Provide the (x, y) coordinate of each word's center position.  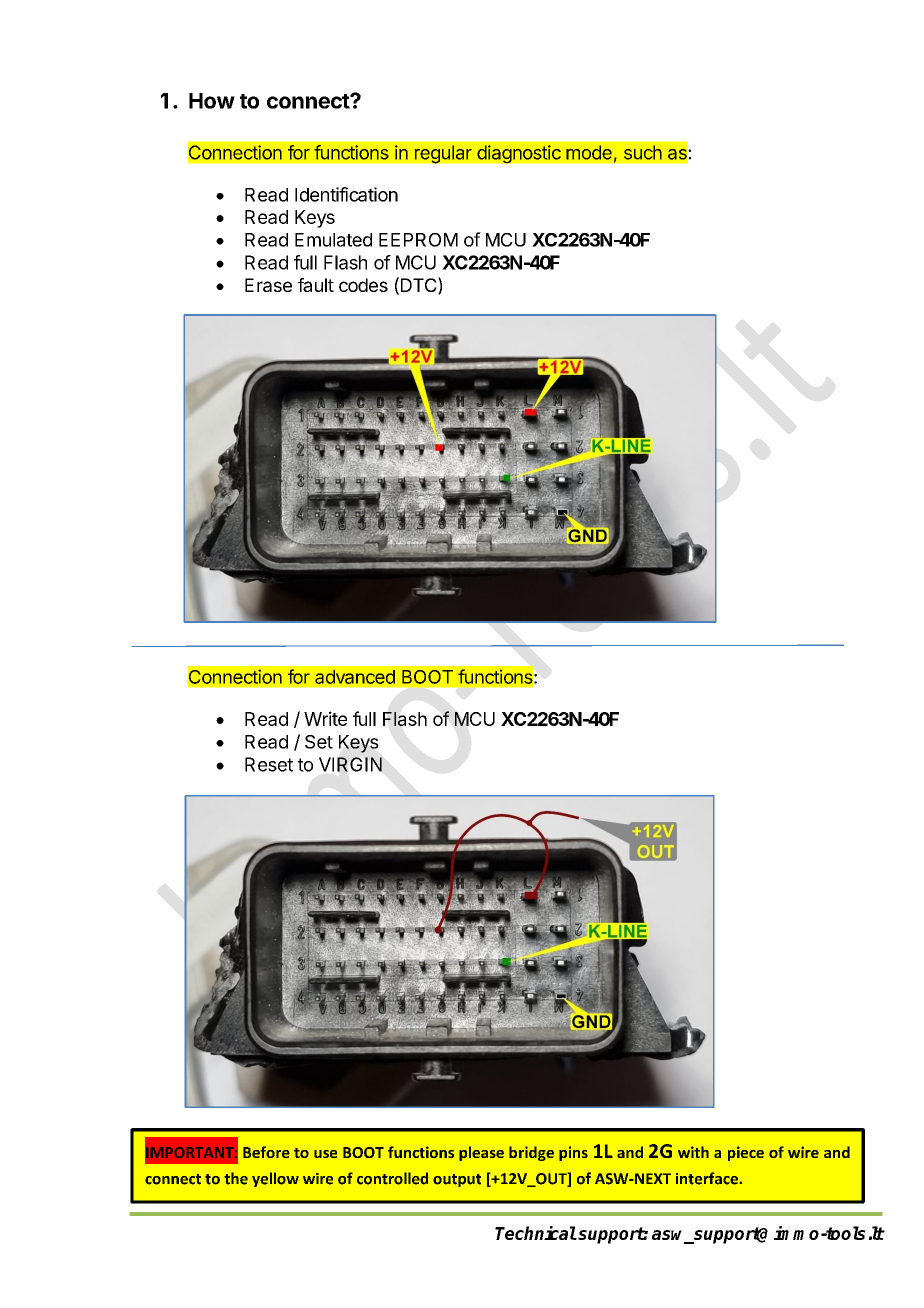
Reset (269, 764)
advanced (355, 677)
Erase (268, 285)
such (643, 152)
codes (363, 285)
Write (325, 718)
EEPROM (418, 240)
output (457, 1180)
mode (589, 152)
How (212, 101)
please (481, 1153)
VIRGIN (350, 764)
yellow (275, 1179)
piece (746, 1153)
